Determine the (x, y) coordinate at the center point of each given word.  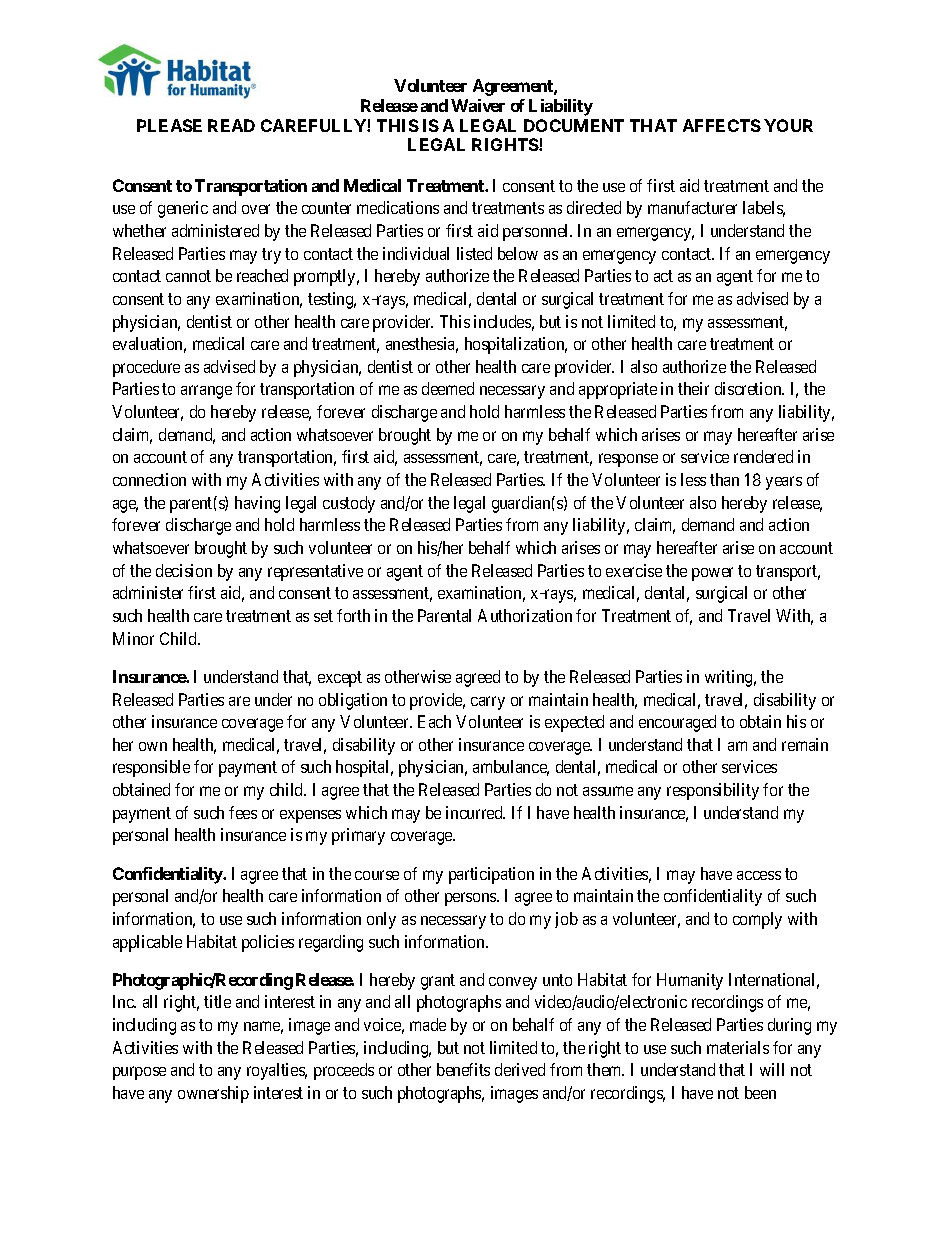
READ (231, 125)
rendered (763, 456)
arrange (206, 392)
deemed (448, 388)
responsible (151, 768)
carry (488, 703)
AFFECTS (722, 125)
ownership (213, 1094)
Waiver (478, 105)
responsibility (713, 791)
